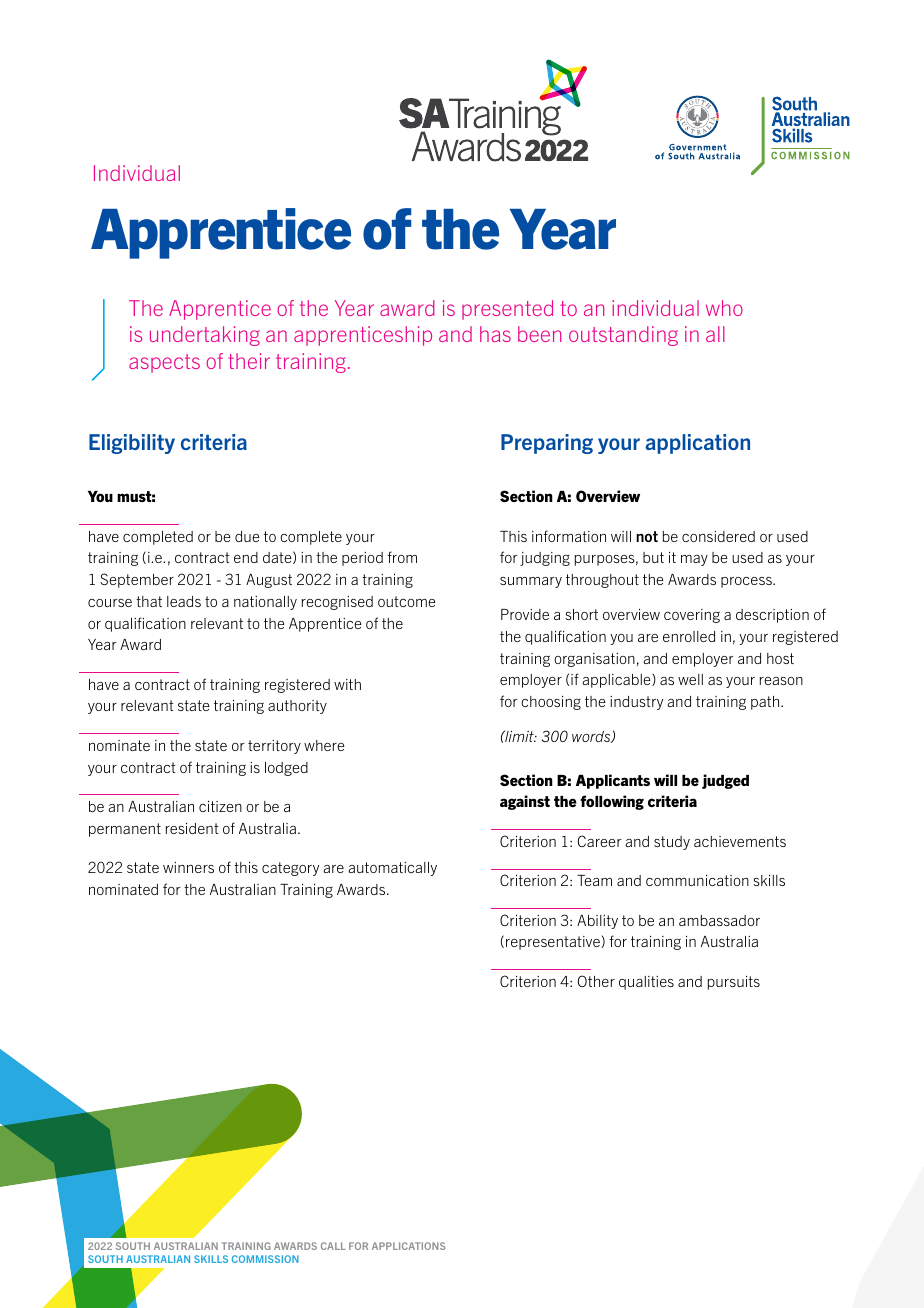 Image resolution: width=924 pixels, height=1308 pixels. What do you see at coordinates (495, 334) in the screenshot?
I see `has` at bounding box center [495, 334].
